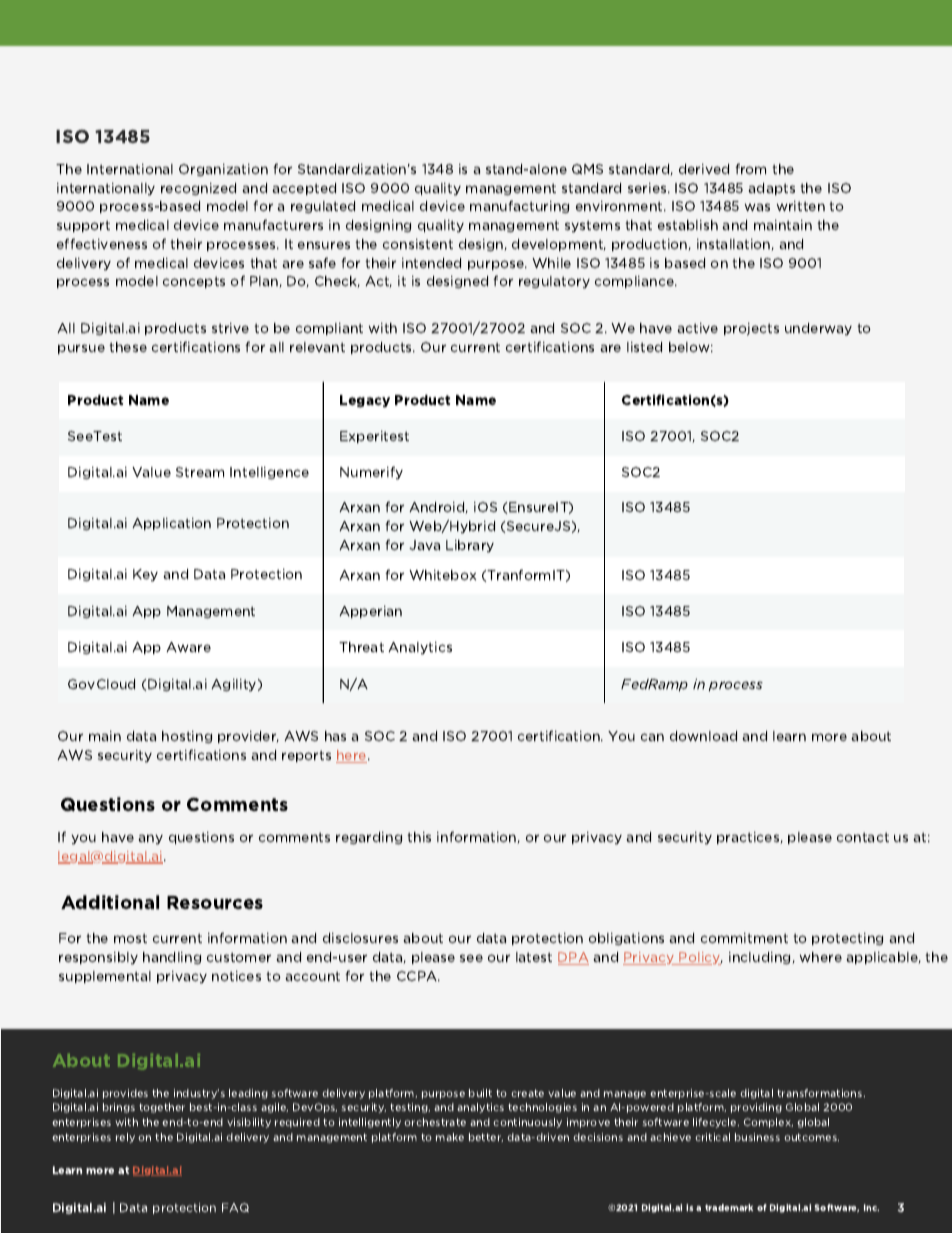 This screenshot has width=952, height=1233. What do you see at coordinates (486, 1137) in the screenshot?
I see `better` at bounding box center [486, 1137].
